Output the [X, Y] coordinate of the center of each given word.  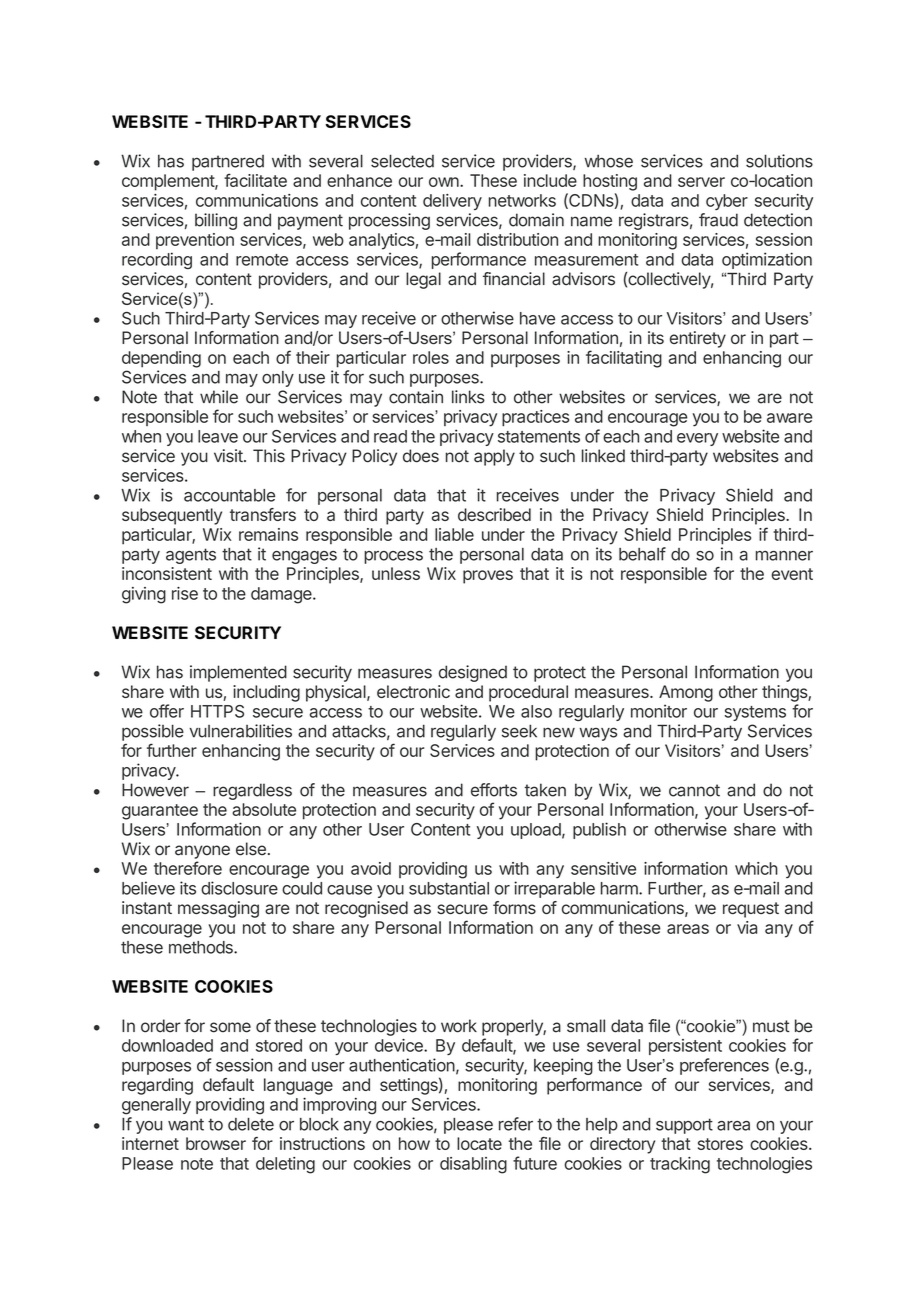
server [701, 182]
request [751, 910]
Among [686, 693]
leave [218, 436]
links [468, 397]
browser [216, 1143]
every [697, 439]
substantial [449, 888]
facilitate [255, 180]
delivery [452, 202]
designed [473, 673]
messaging [218, 909]
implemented [238, 673]
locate [479, 1143]
